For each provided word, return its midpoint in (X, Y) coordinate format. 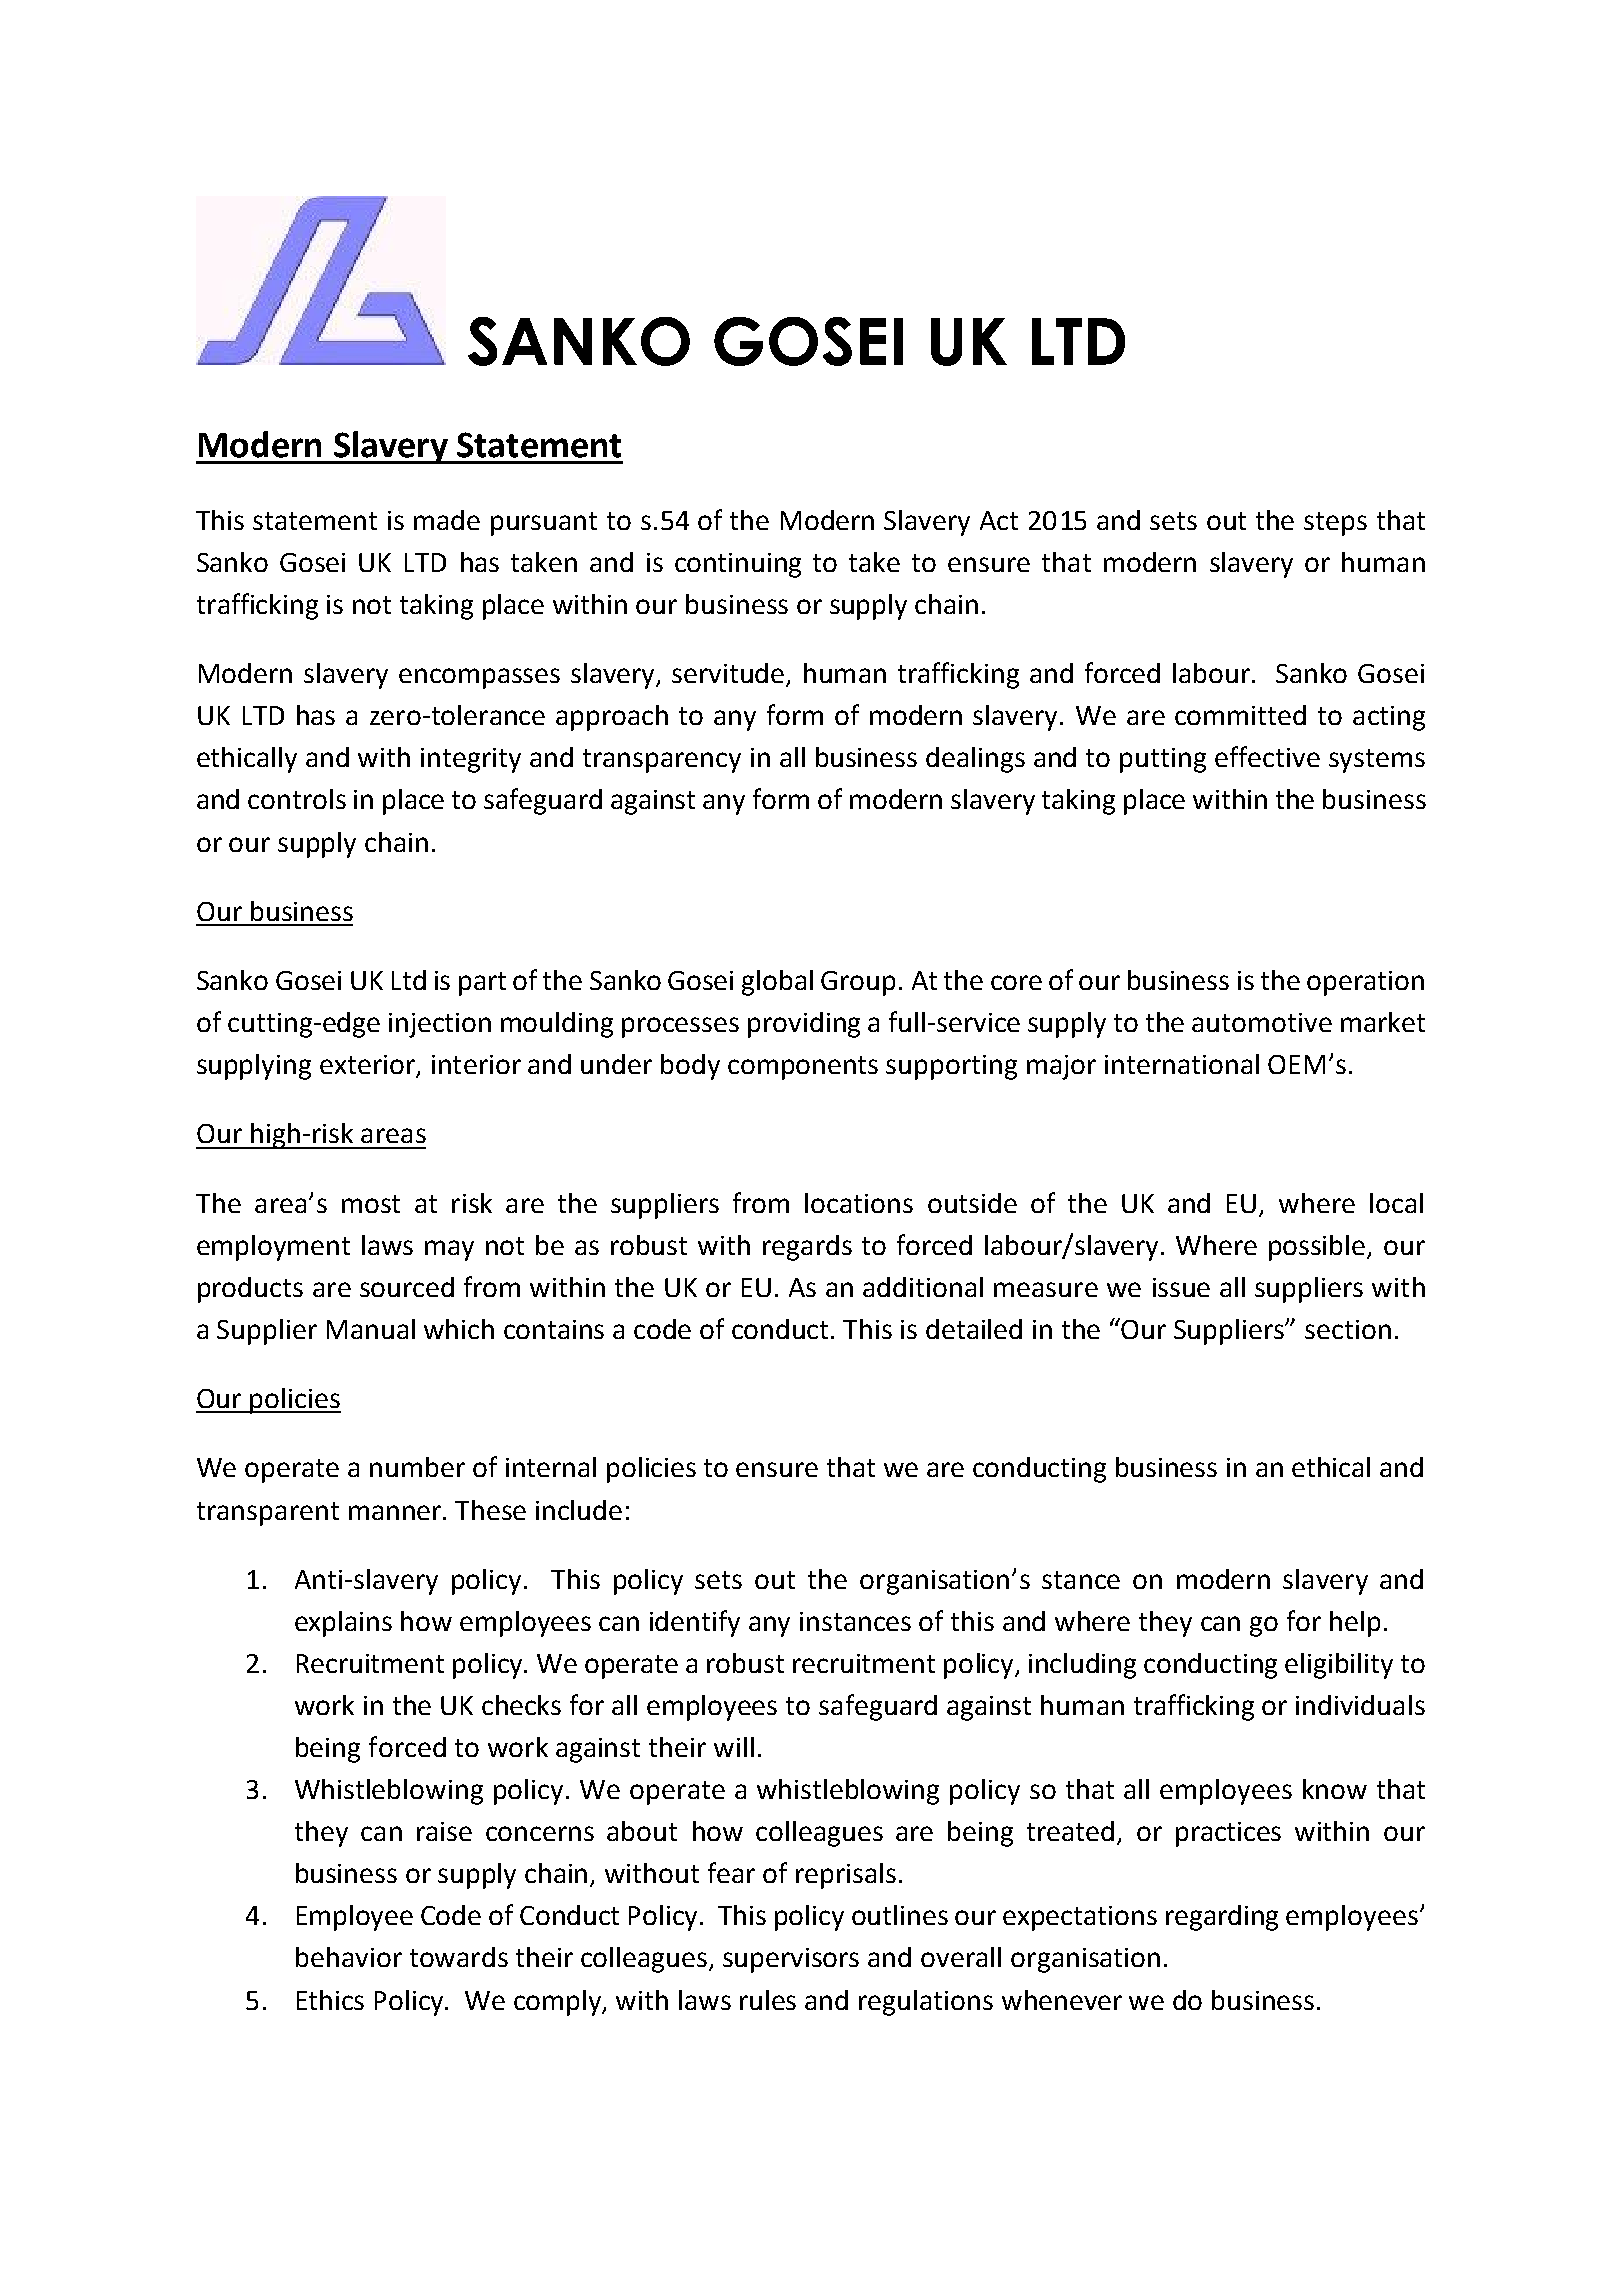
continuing (738, 565)
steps (1335, 524)
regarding (1222, 1918)
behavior (349, 1957)
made (447, 520)
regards (807, 1248)
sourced (407, 1287)
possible (1318, 1248)
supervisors (791, 1960)
